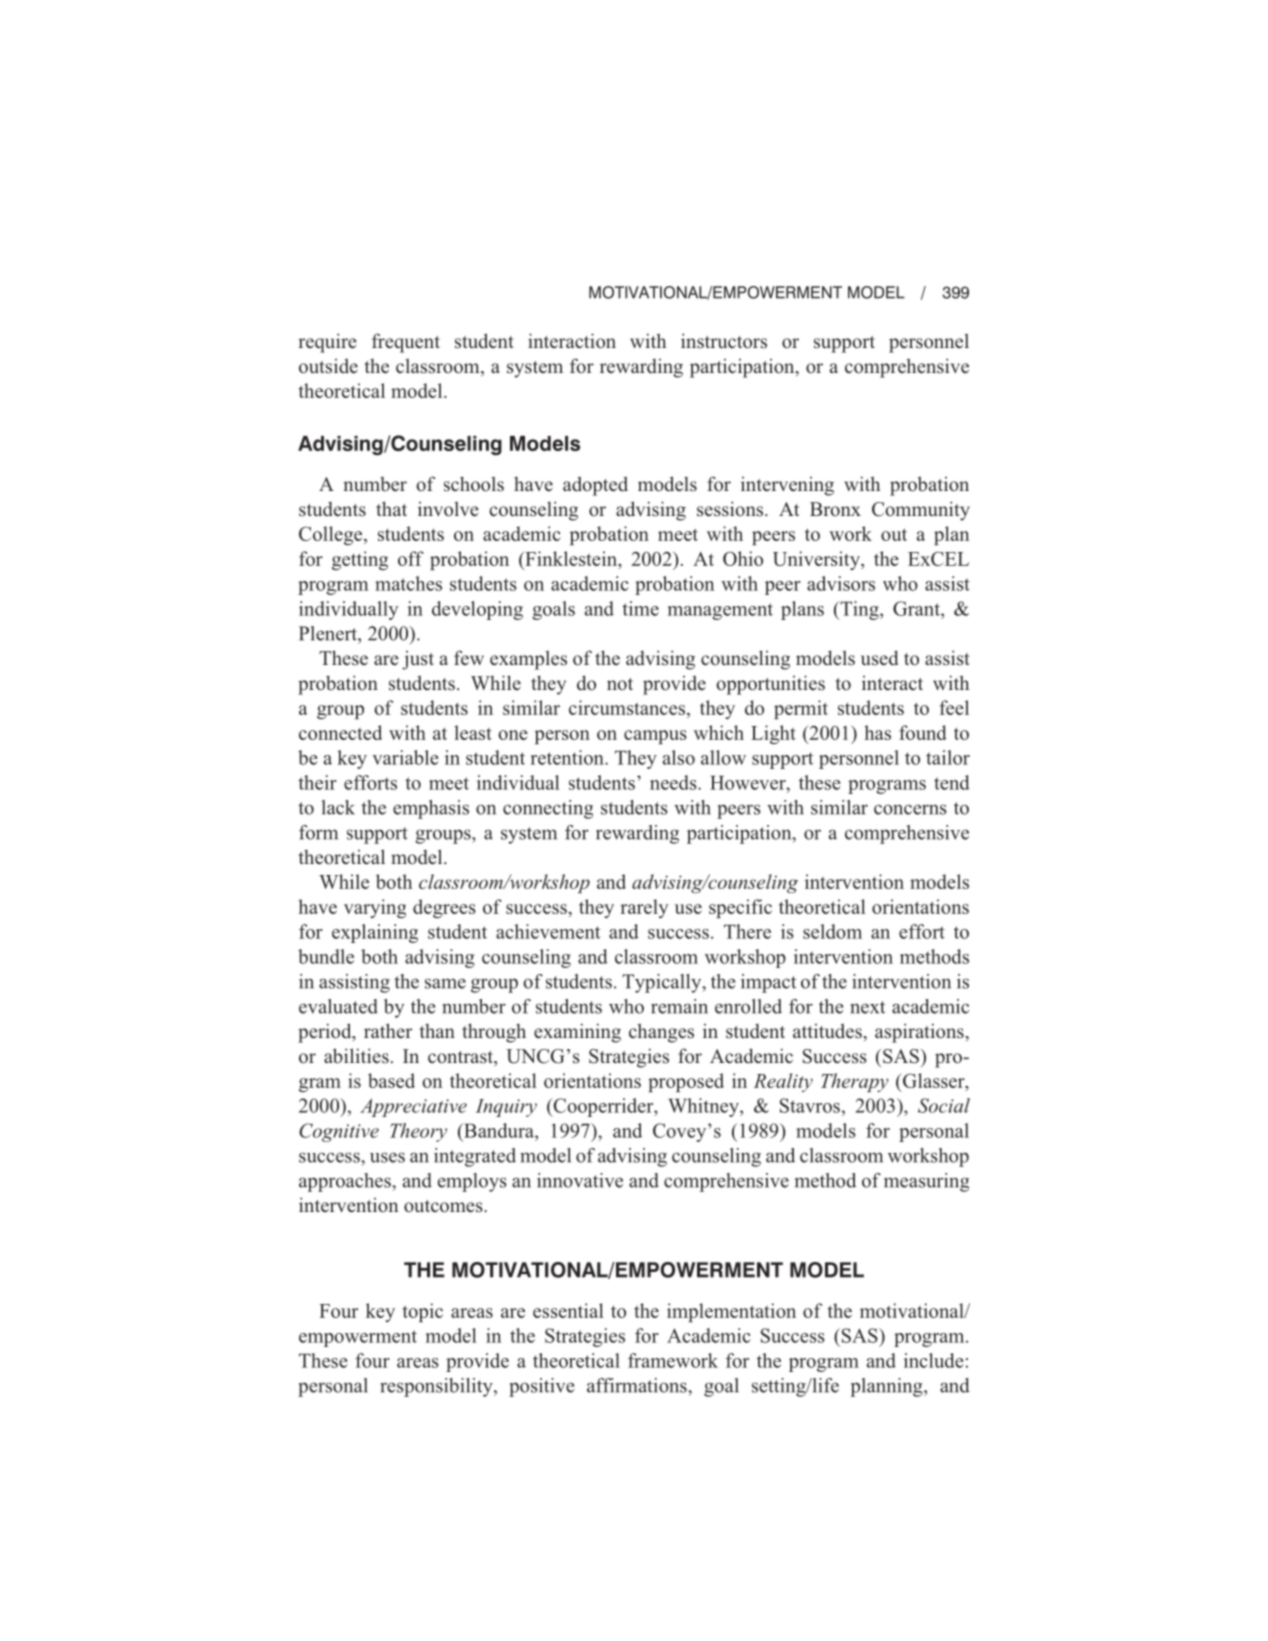  Describe the element at coordinates (406, 343) in the document. I see `frequent` at that location.
